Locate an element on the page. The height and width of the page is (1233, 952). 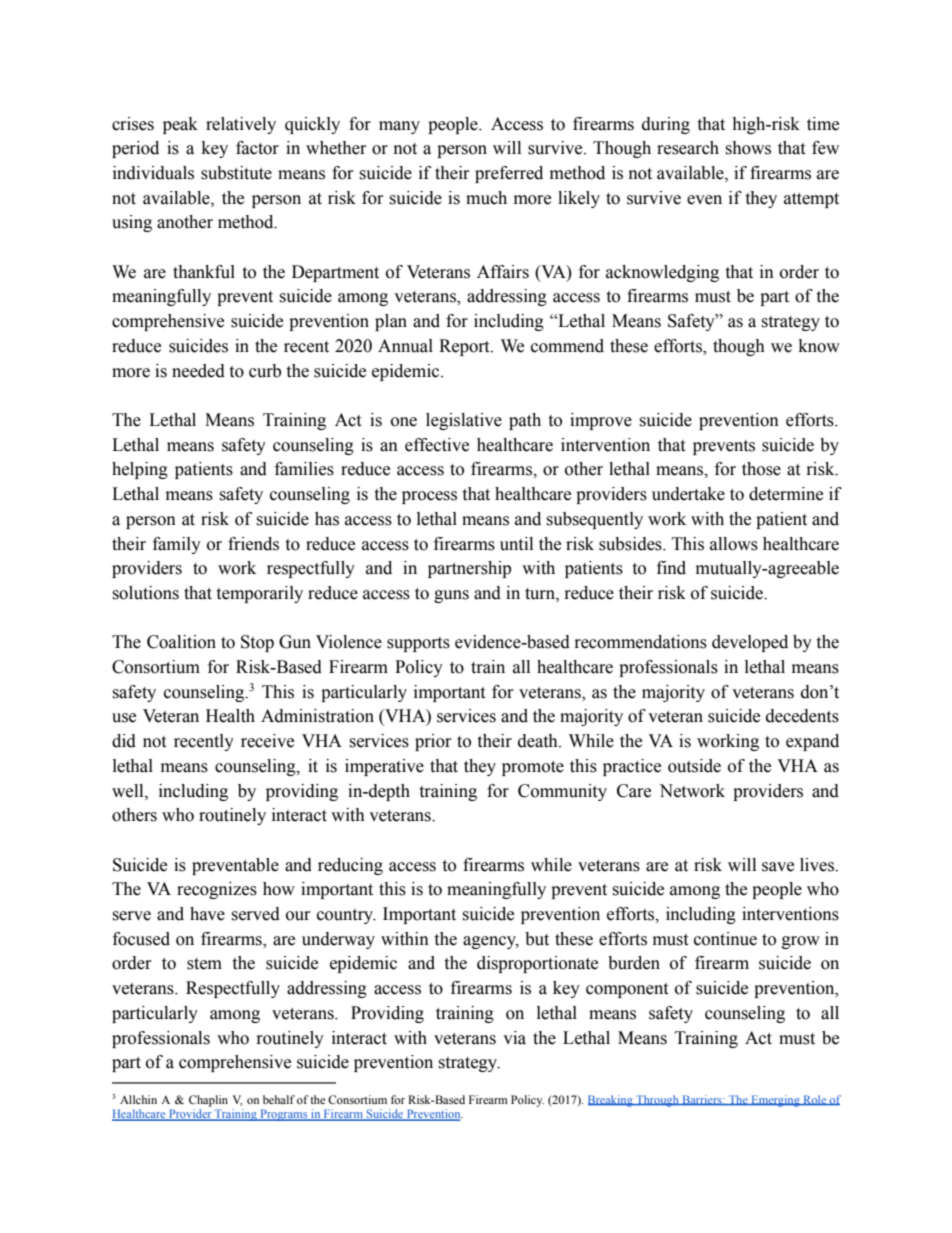
guns is located at coordinates (451, 596).
